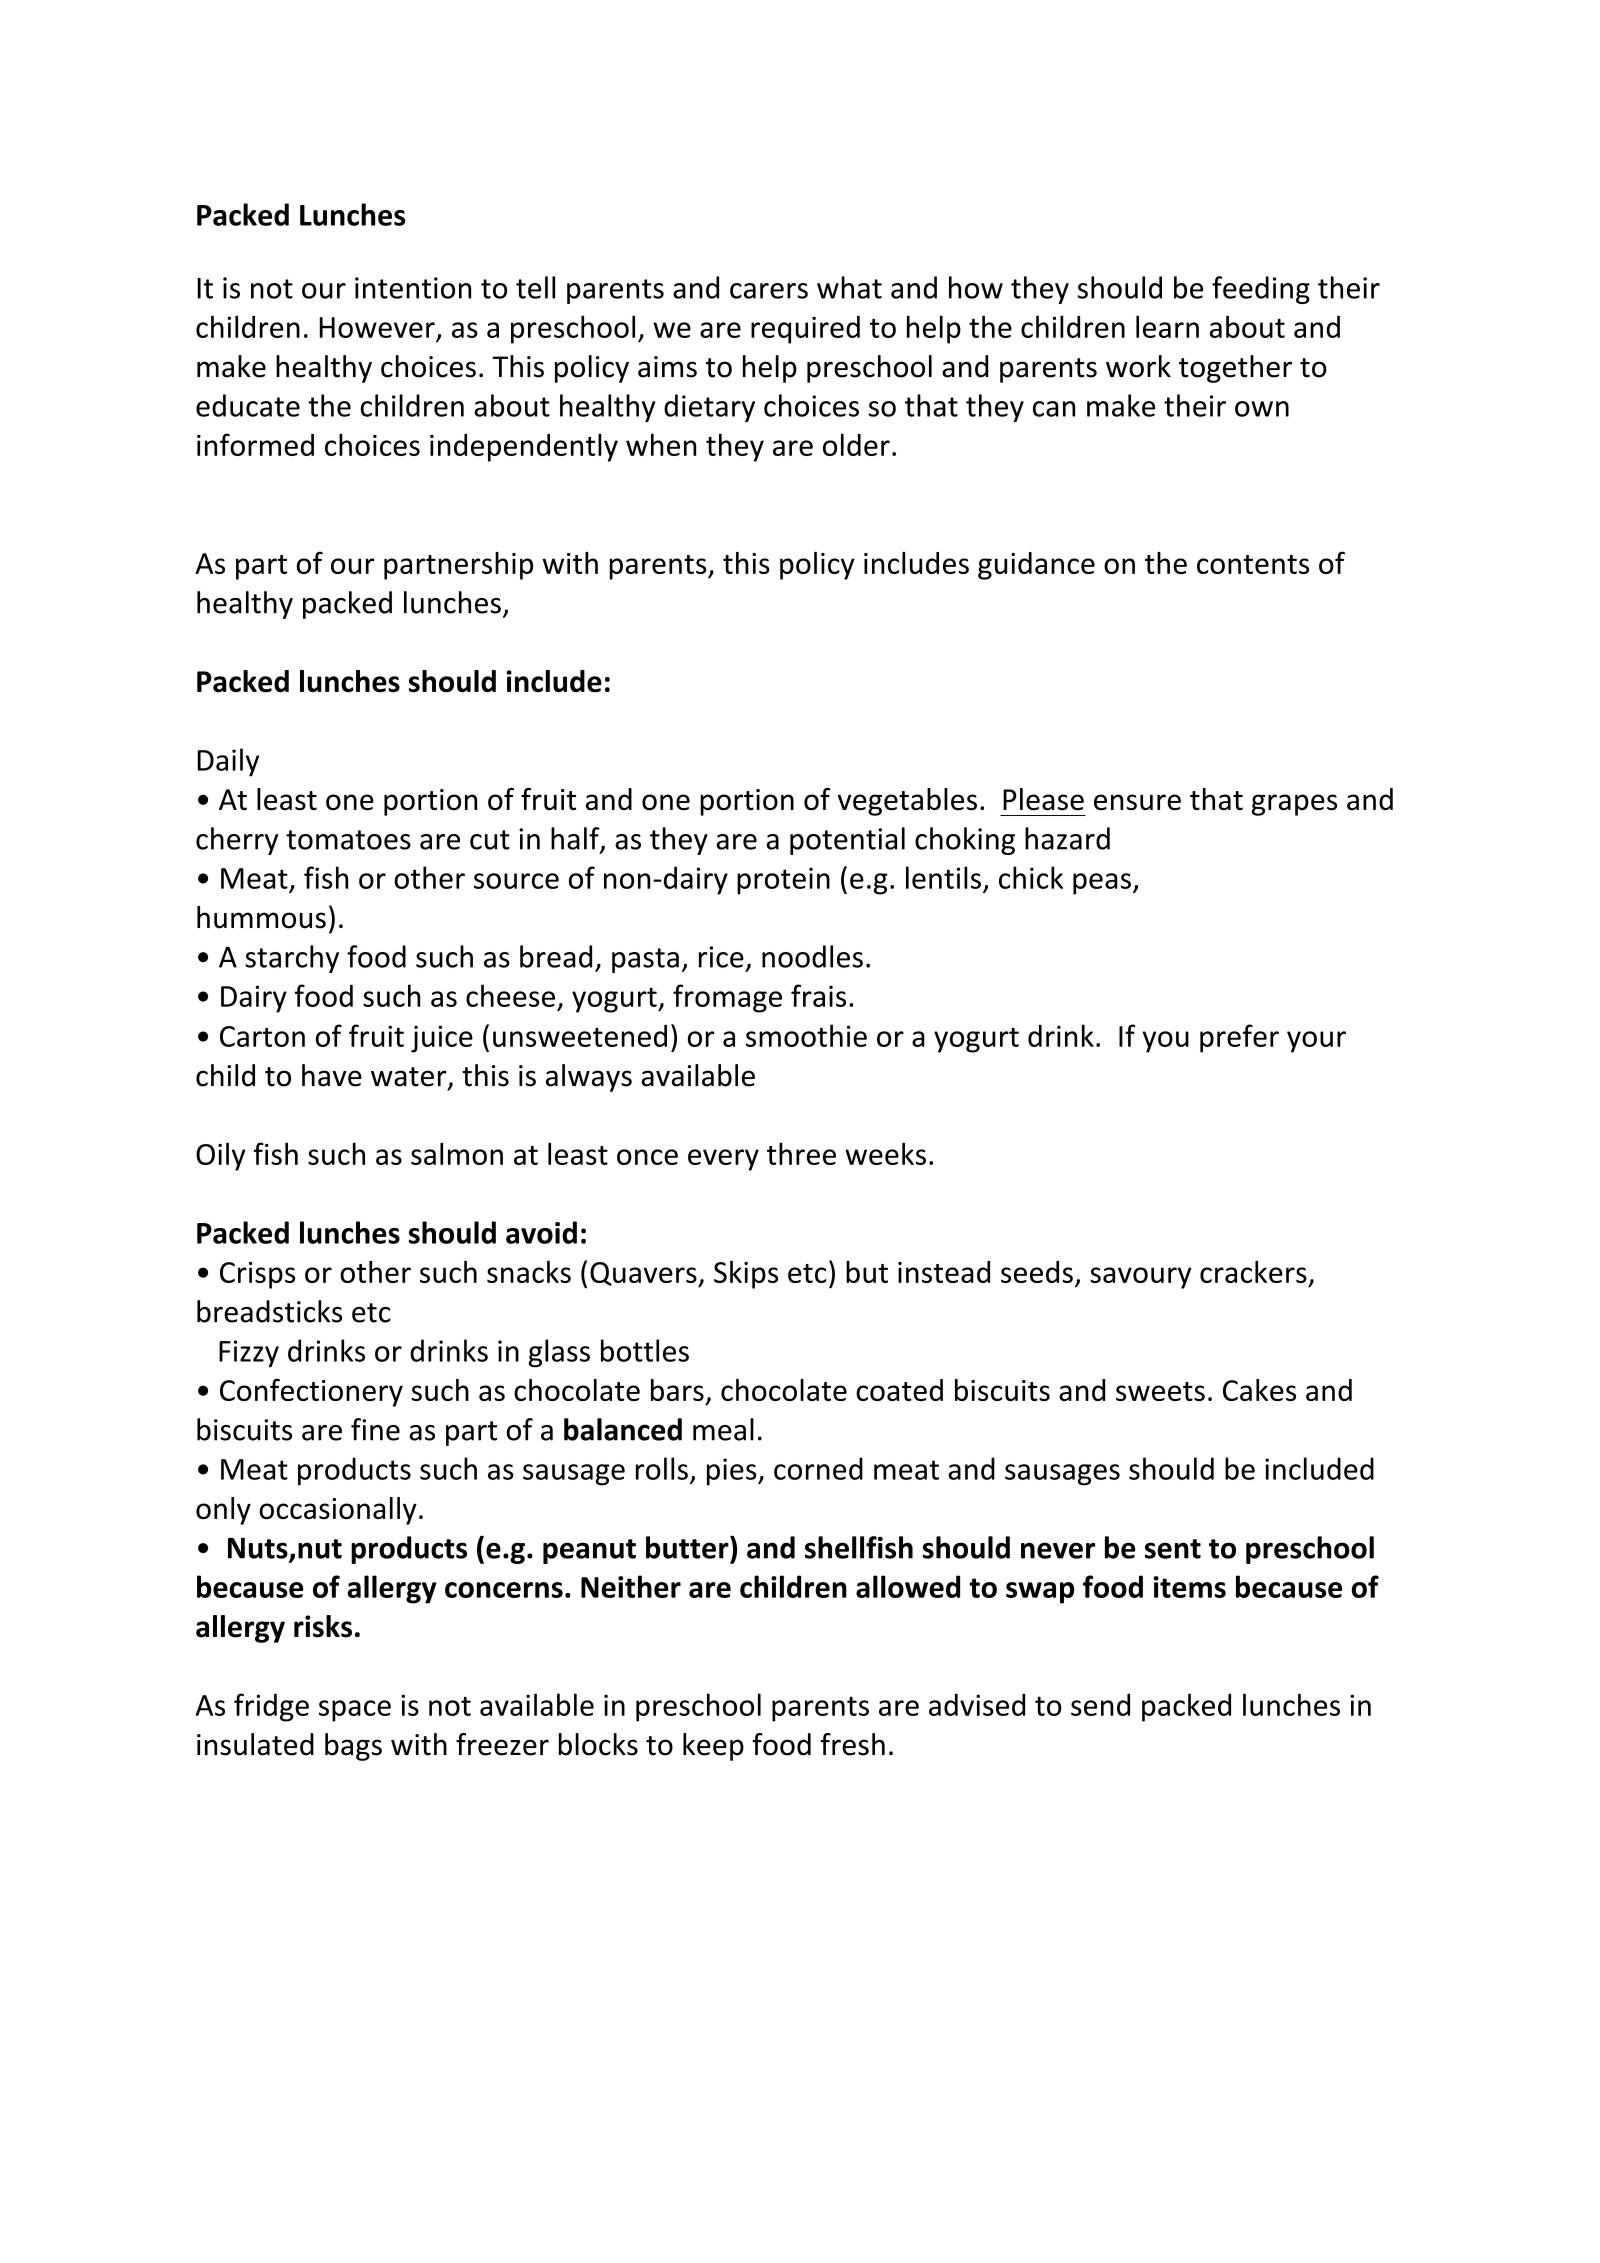 Image resolution: width=1600 pixels, height=2263 pixels. I want to click on smoothie, so click(806, 1035).
